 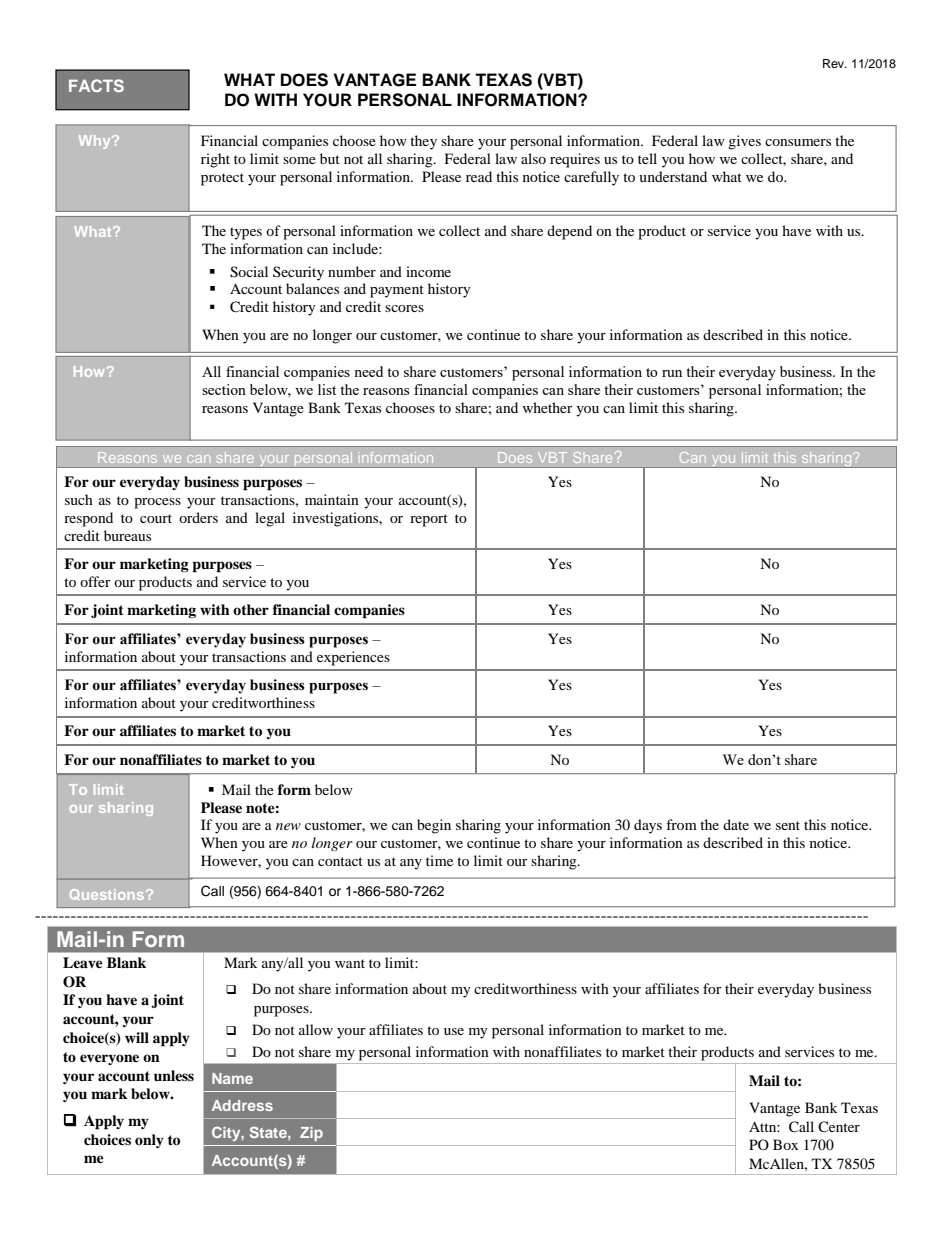 I want to click on Questions, so click(x=108, y=894).
